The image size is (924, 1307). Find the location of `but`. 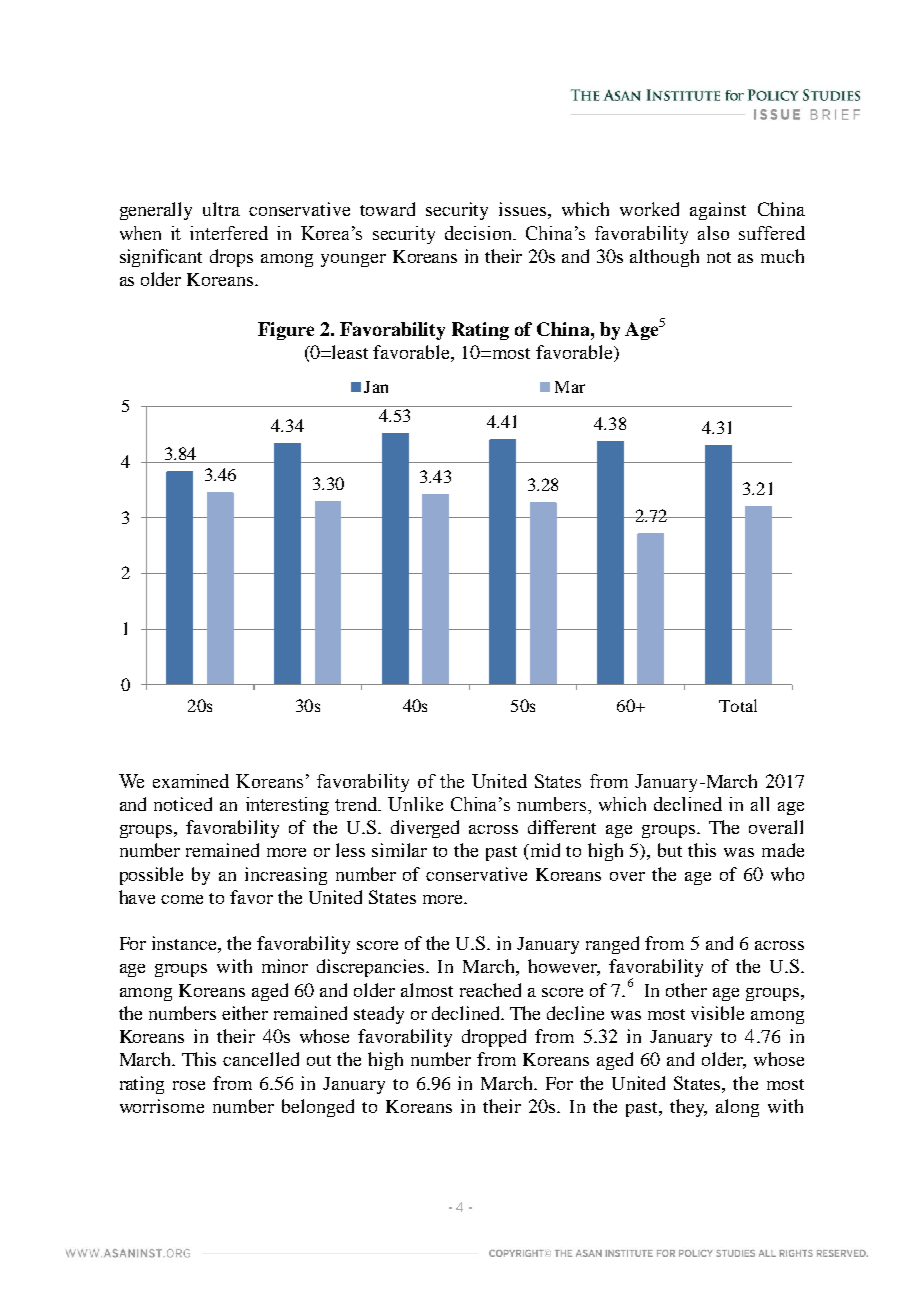

but is located at coordinates (670, 850).
